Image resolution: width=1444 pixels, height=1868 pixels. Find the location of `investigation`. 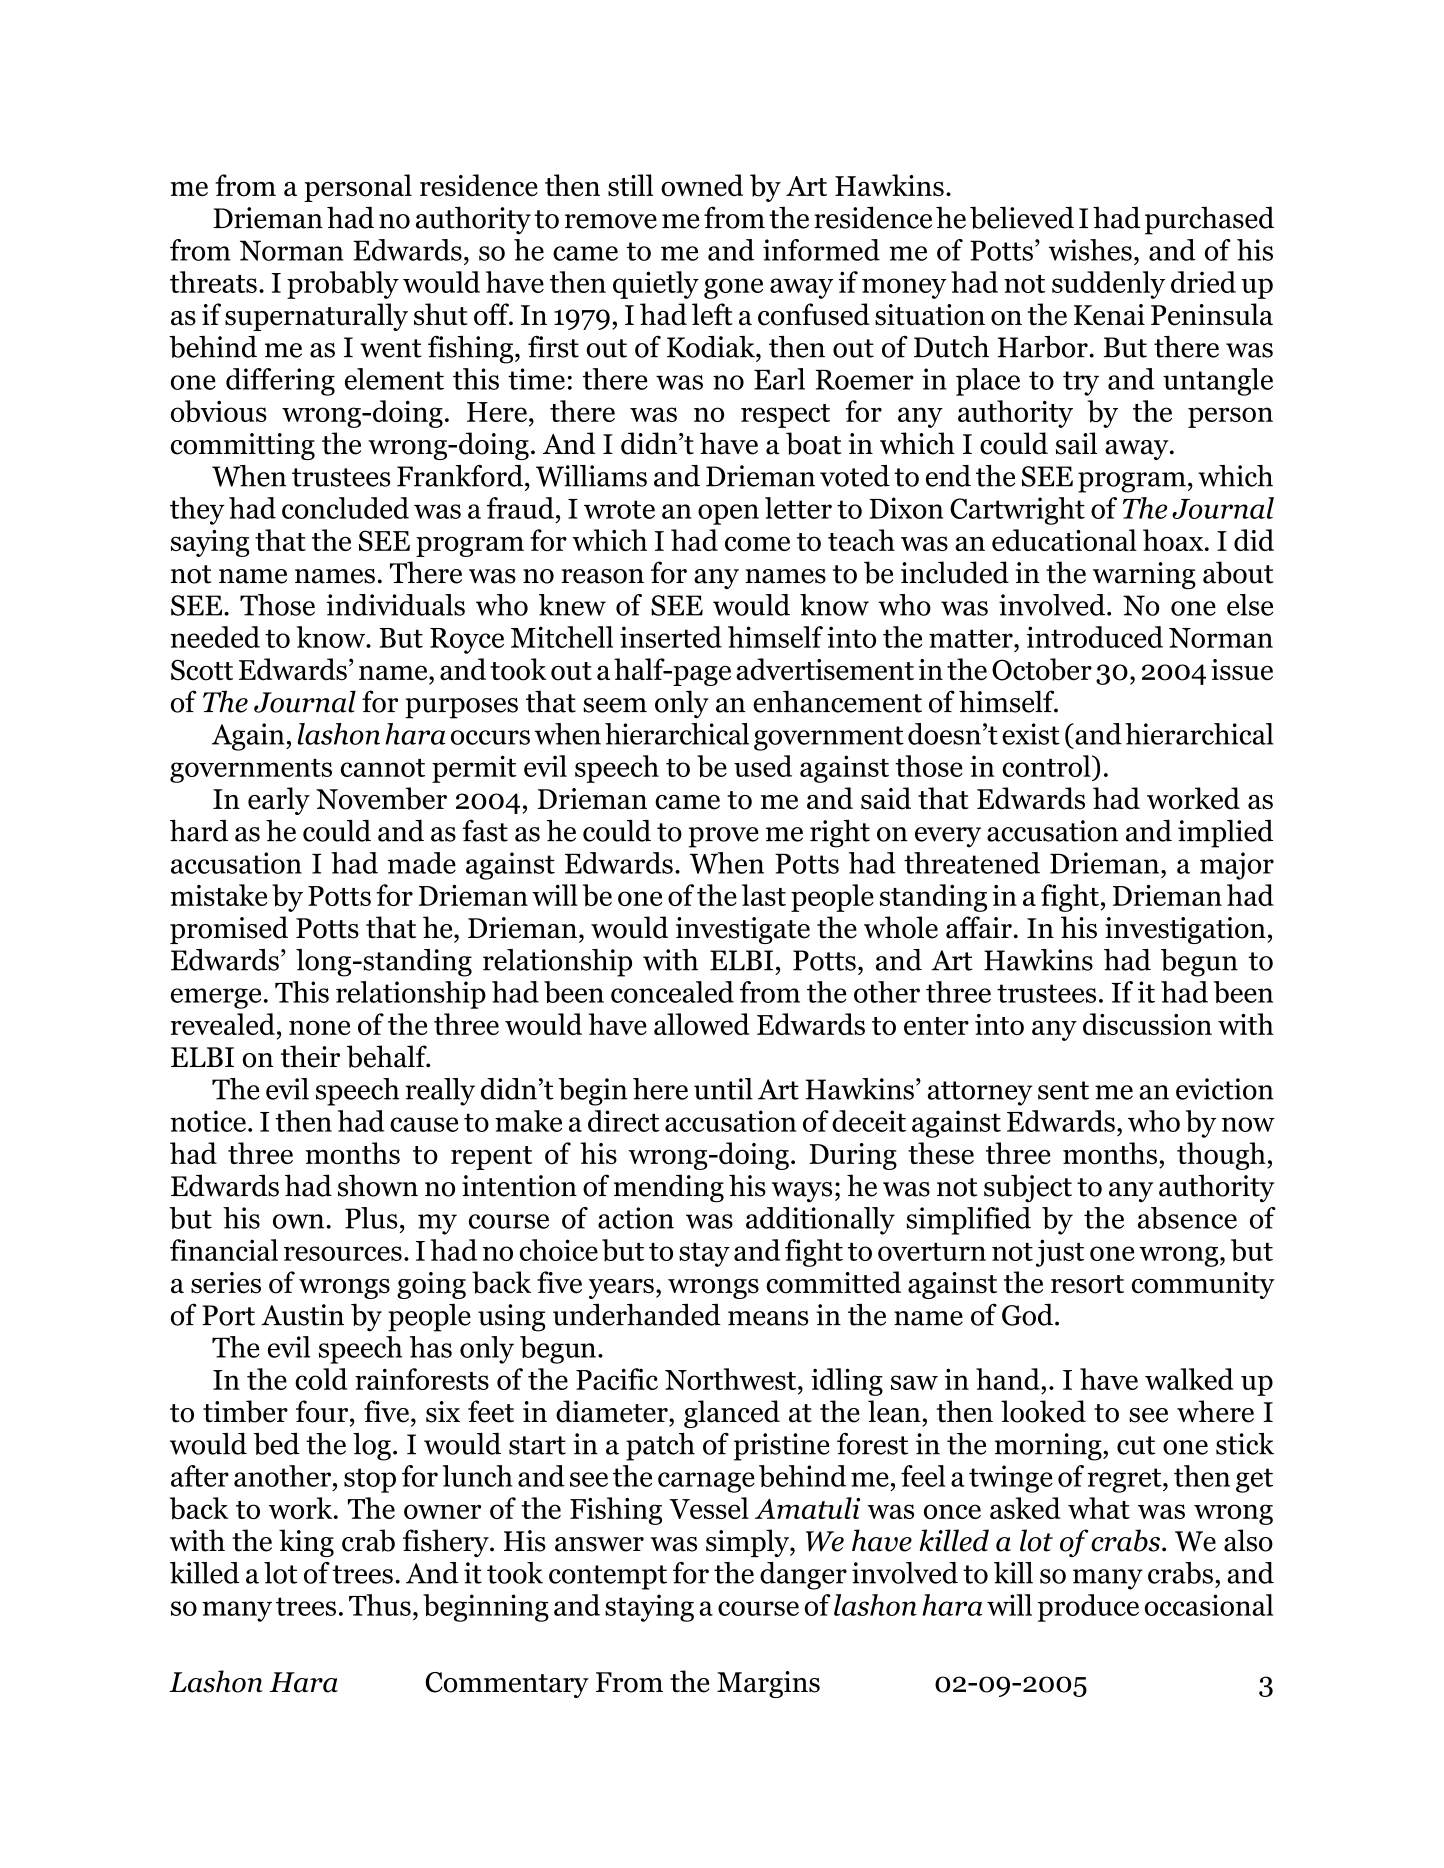

investigation is located at coordinates (1185, 930).
